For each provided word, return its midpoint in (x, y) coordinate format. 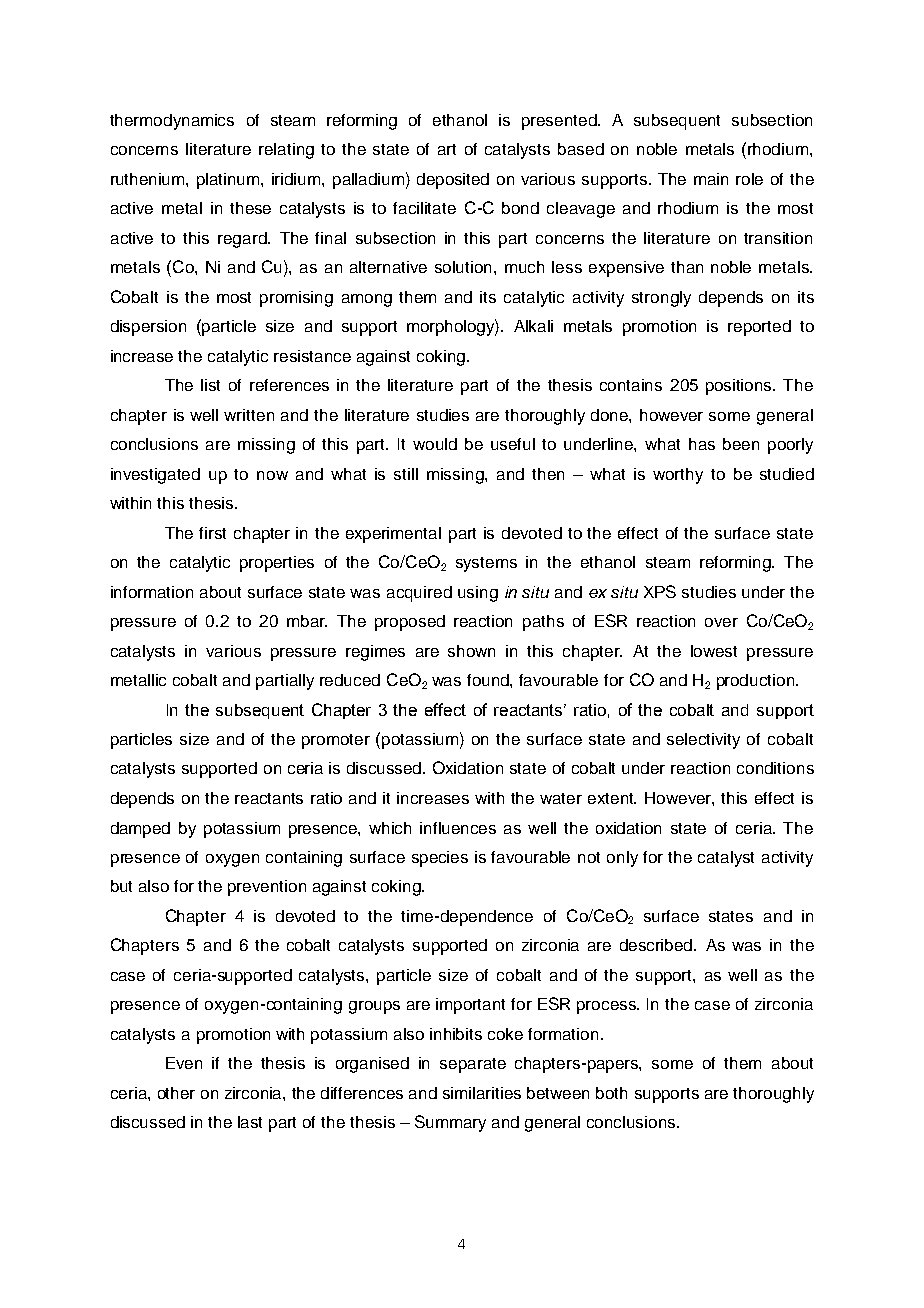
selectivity (703, 741)
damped (140, 830)
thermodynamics (172, 122)
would (435, 444)
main (711, 179)
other (176, 1093)
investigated (155, 476)
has (702, 444)
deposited (453, 181)
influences (458, 828)
